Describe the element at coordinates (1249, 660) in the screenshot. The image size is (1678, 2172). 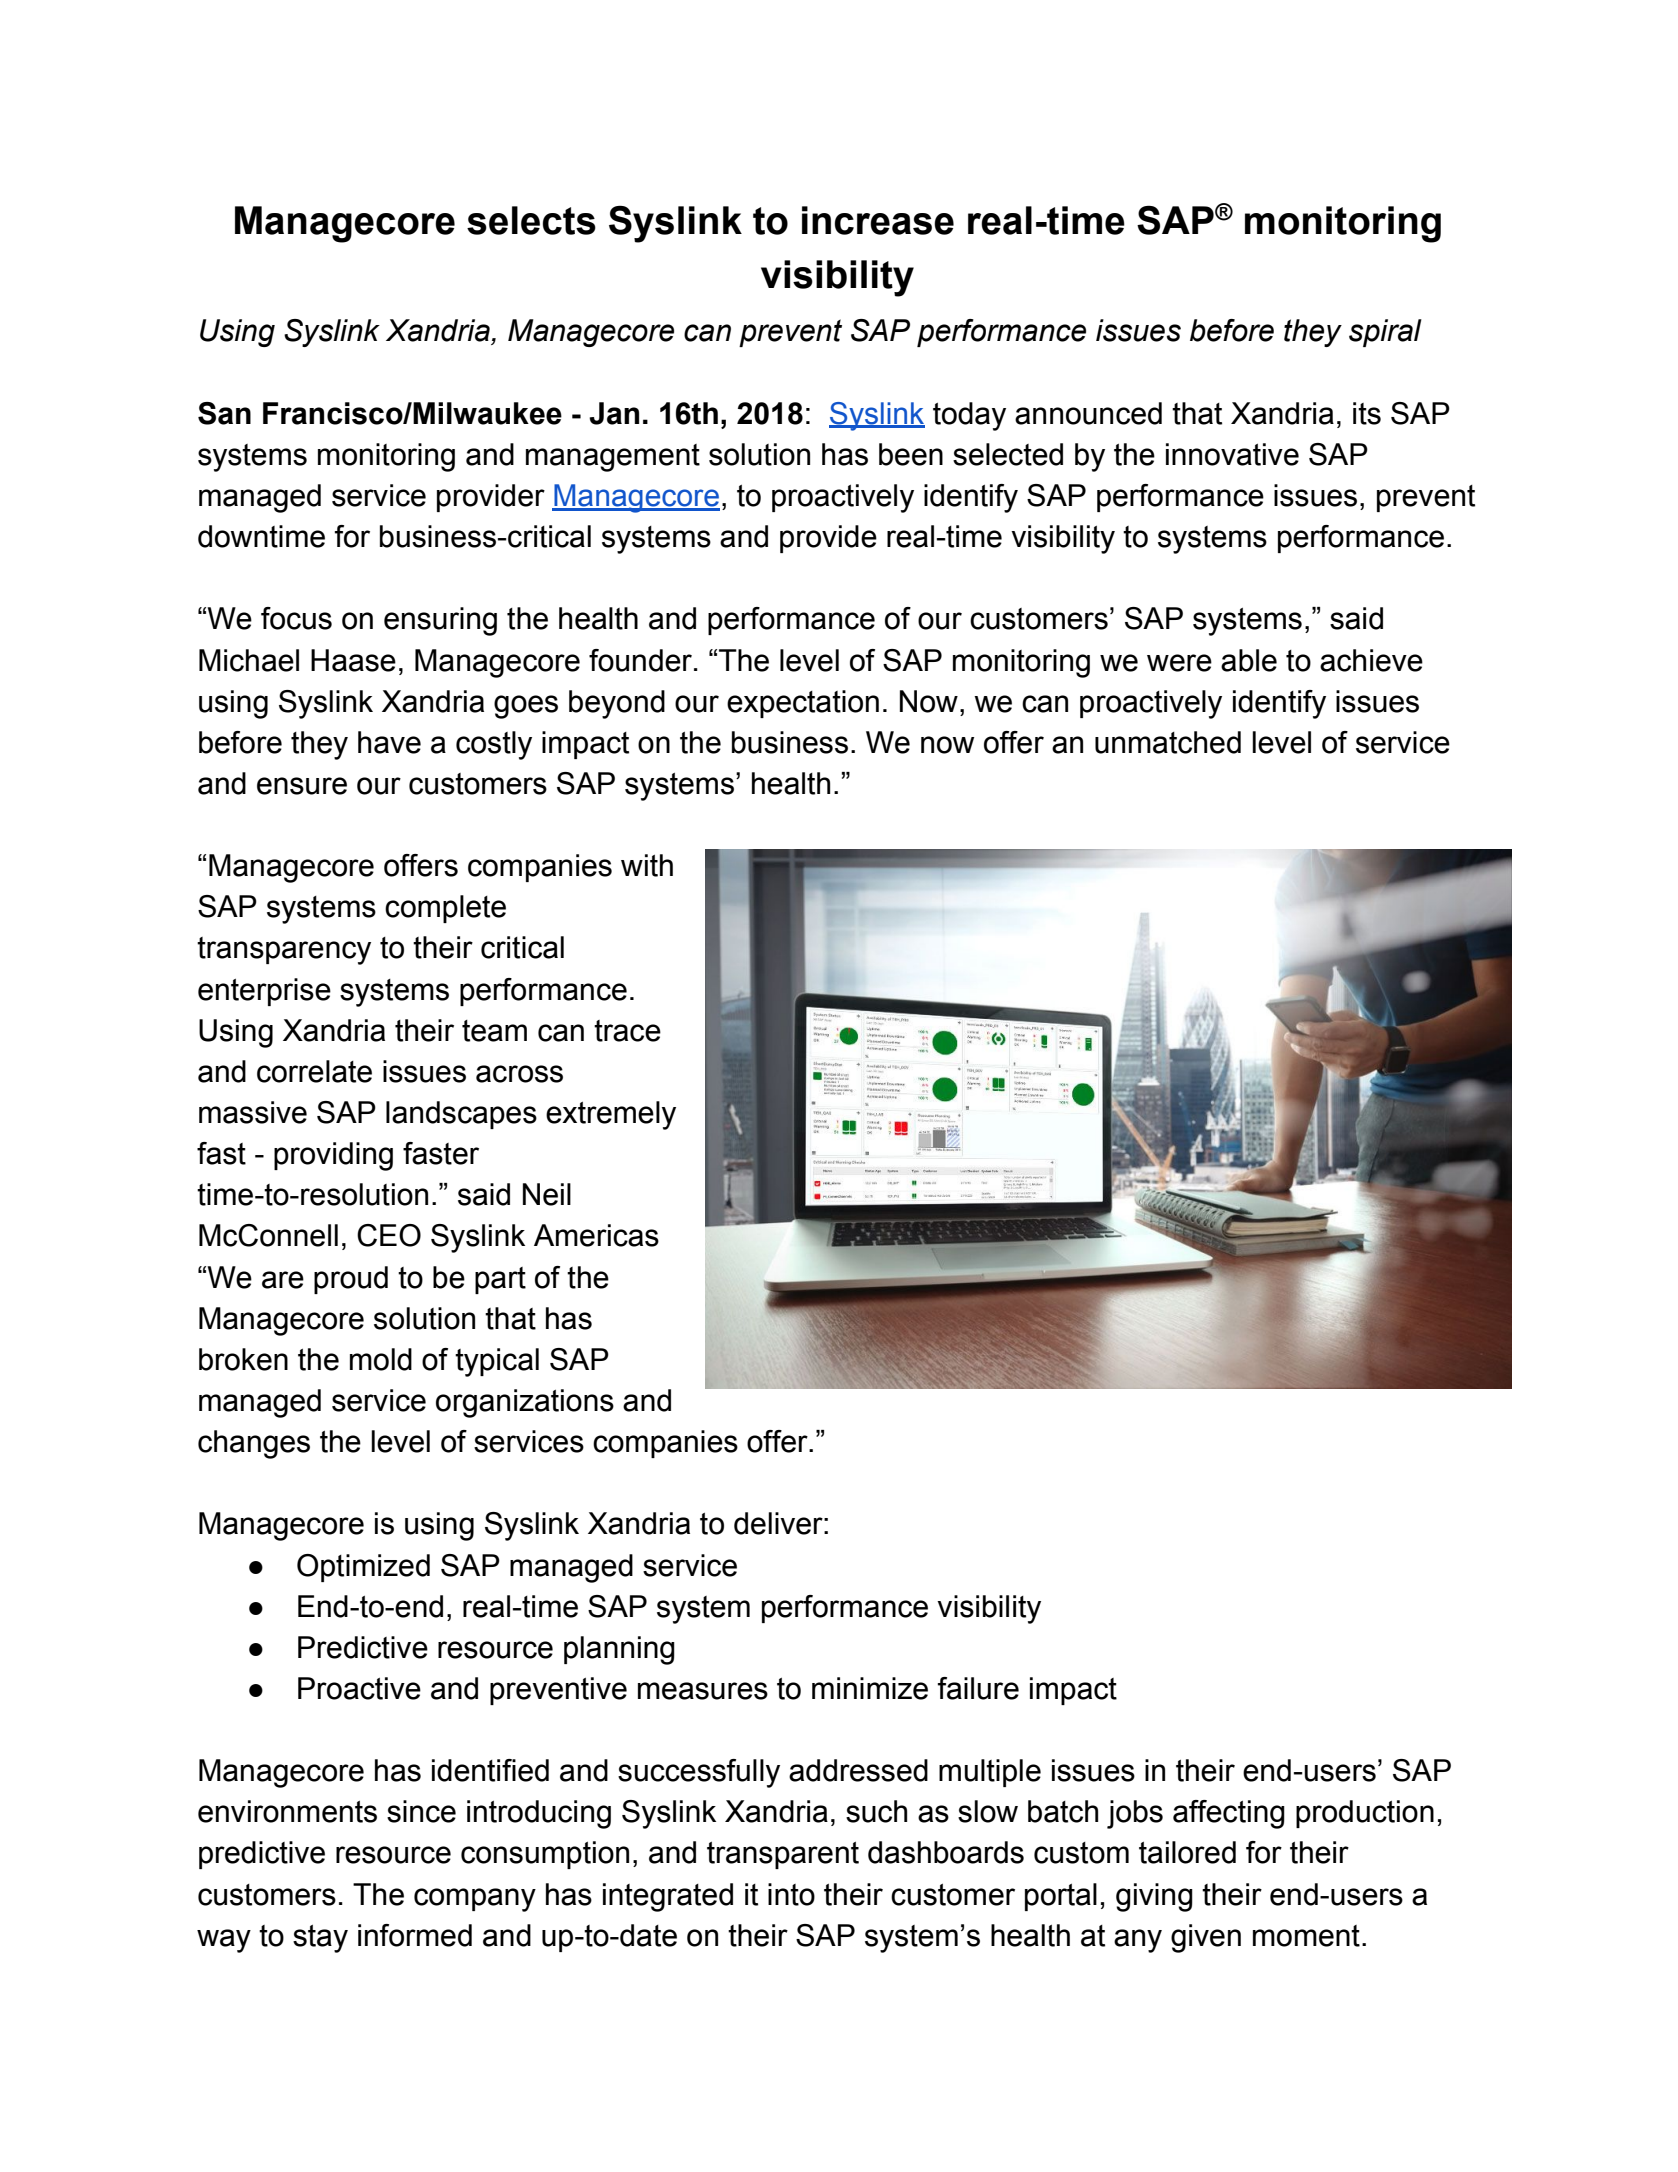
I see `able` at that location.
